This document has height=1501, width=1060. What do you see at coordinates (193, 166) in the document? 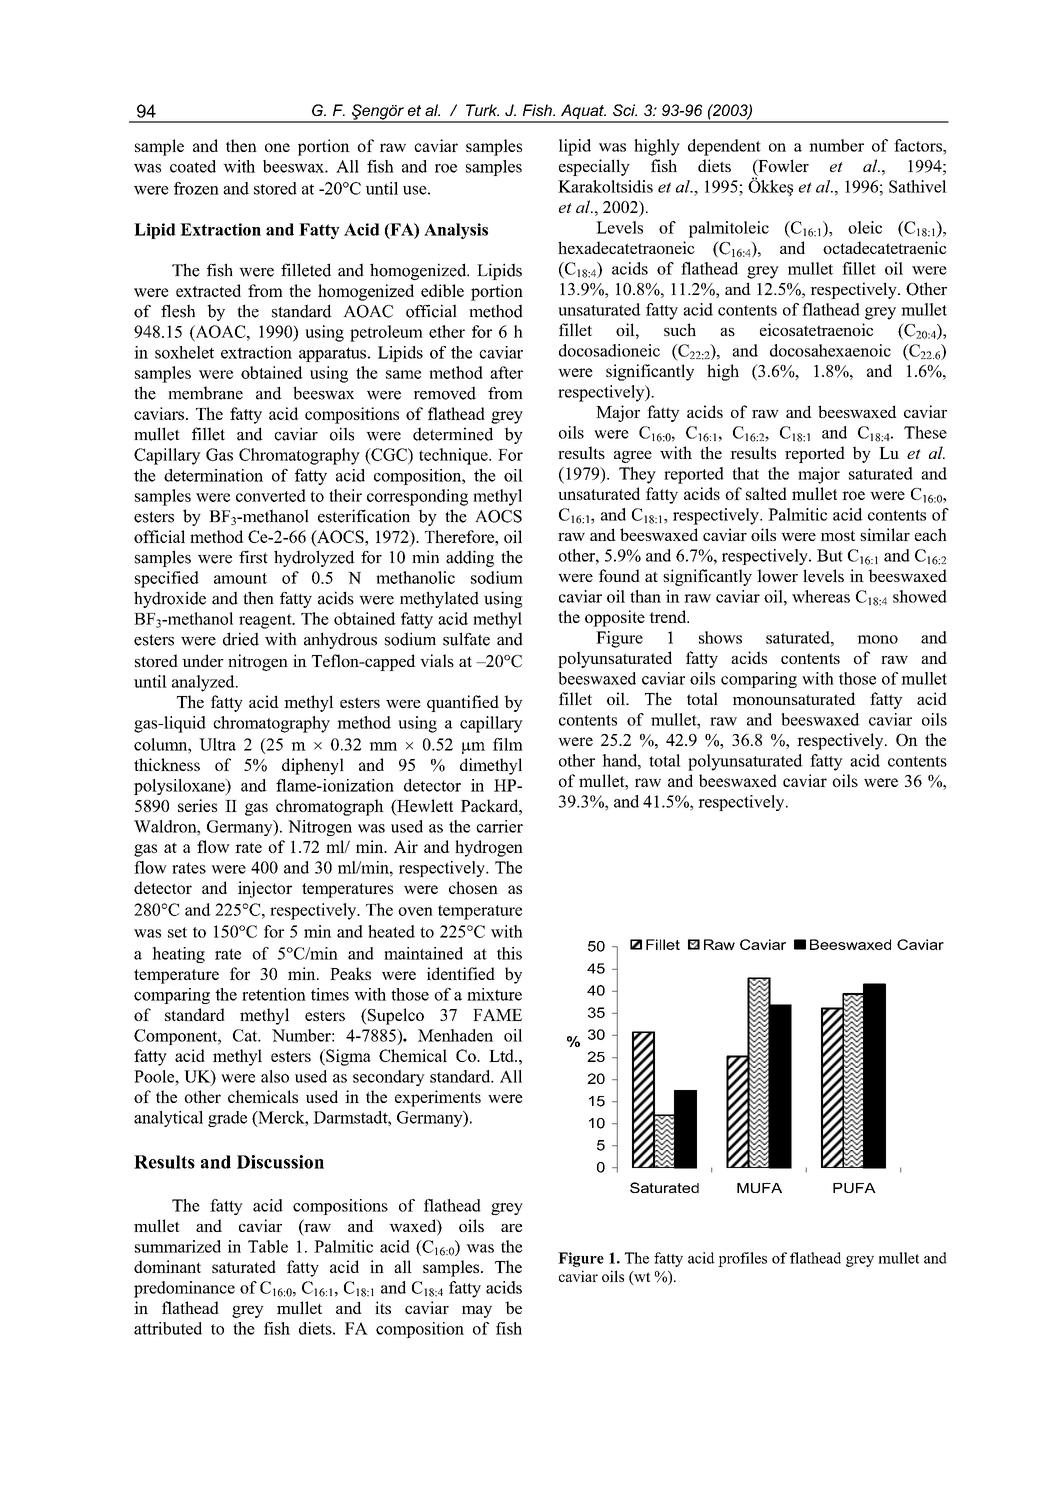
I see `coated` at bounding box center [193, 166].
